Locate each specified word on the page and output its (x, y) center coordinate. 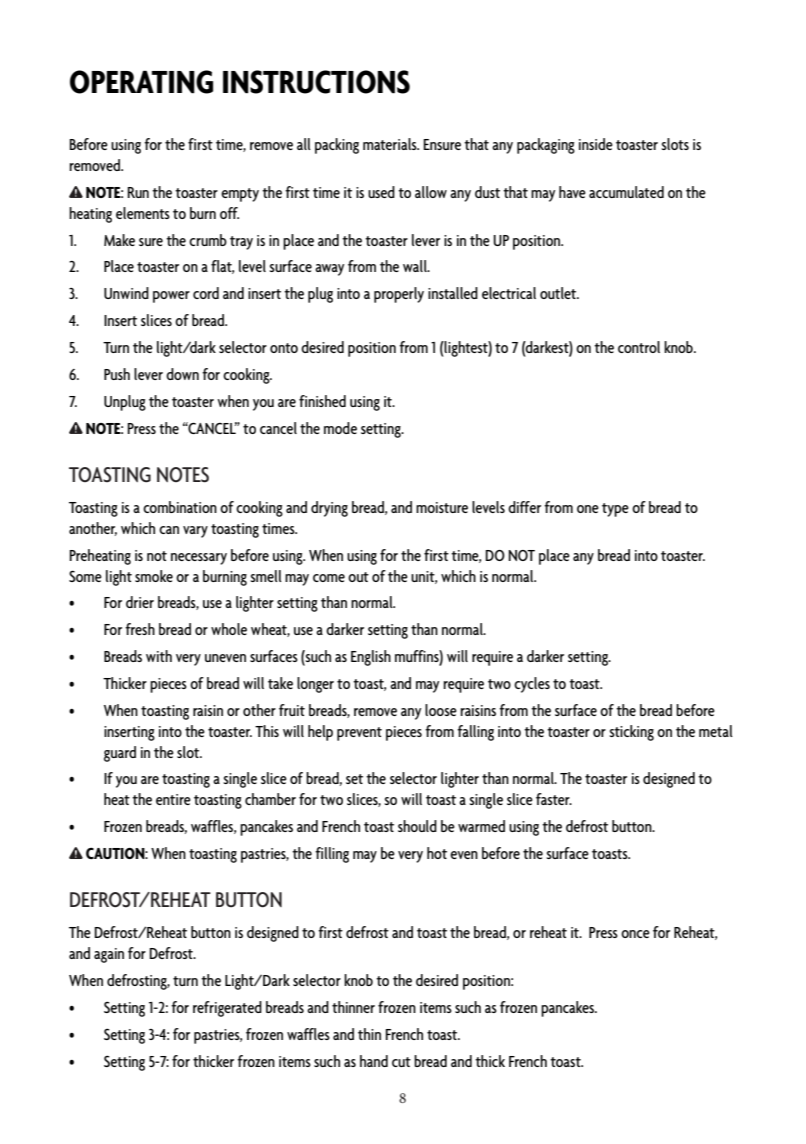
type (615, 510)
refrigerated (227, 1009)
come (329, 578)
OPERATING (141, 82)
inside (596, 144)
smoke (154, 576)
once (635, 934)
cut (401, 1062)
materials (391, 144)
